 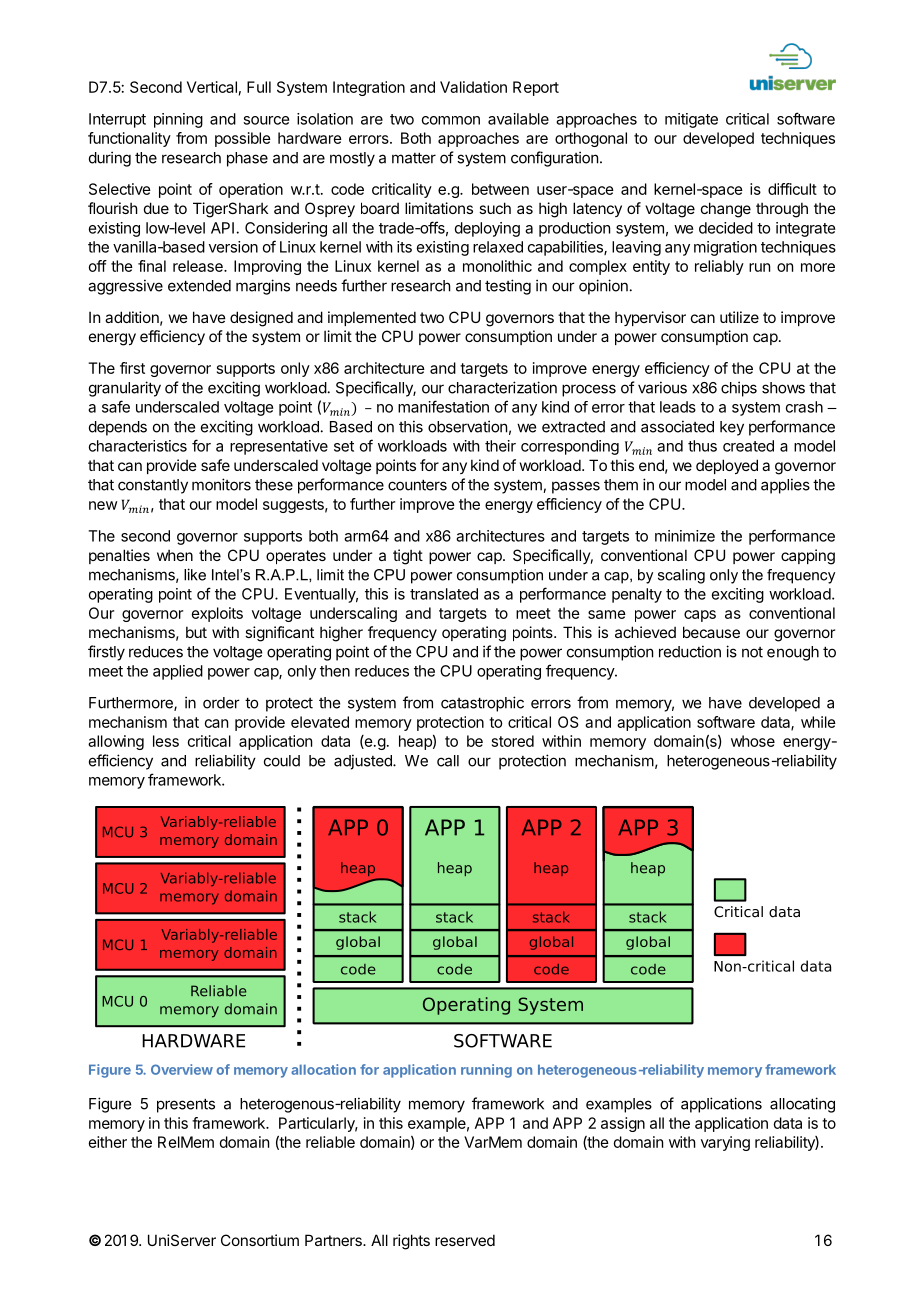 I want to click on common, so click(x=451, y=120).
